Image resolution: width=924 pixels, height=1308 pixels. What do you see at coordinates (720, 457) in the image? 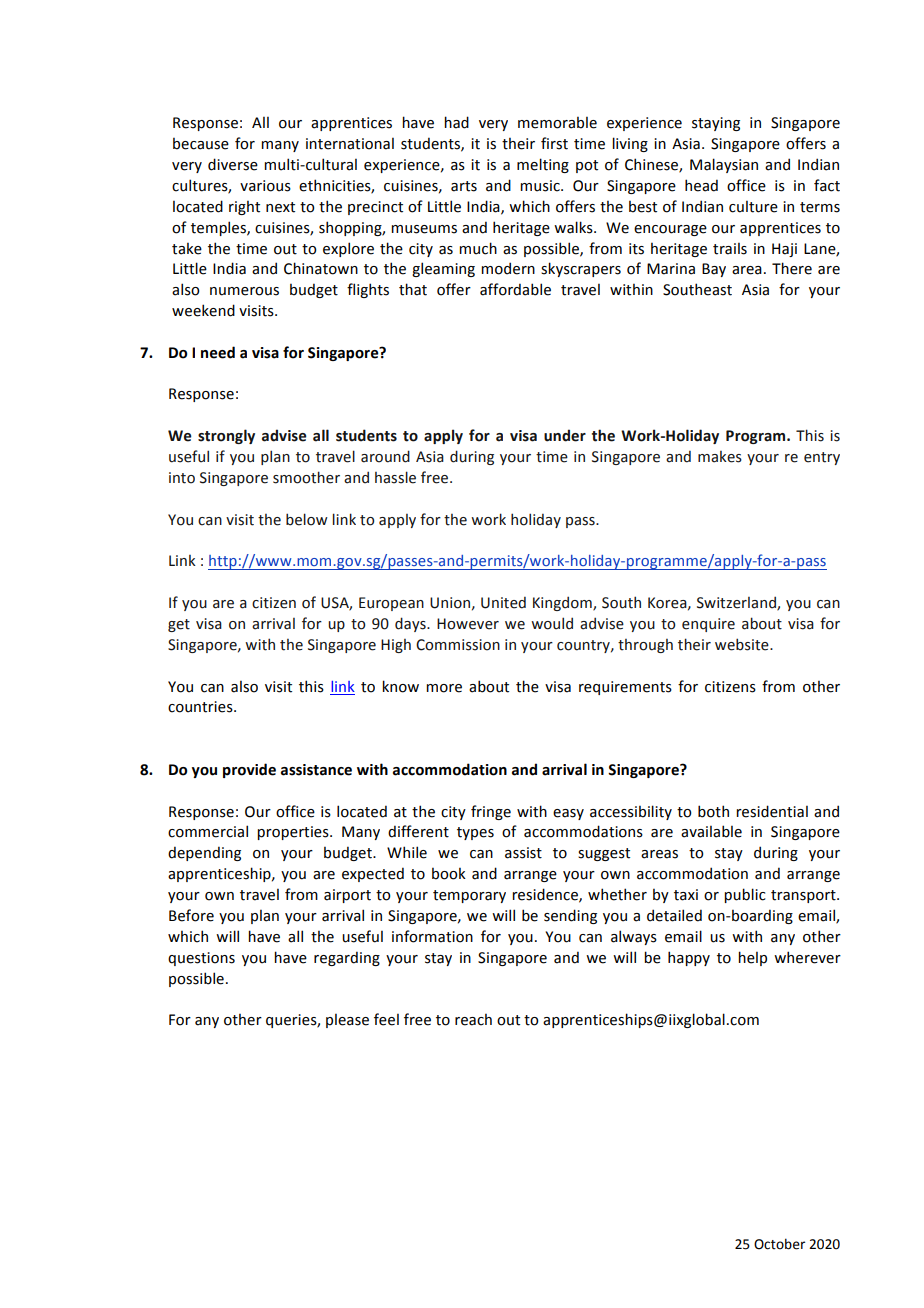
I see `makes` at bounding box center [720, 457].
